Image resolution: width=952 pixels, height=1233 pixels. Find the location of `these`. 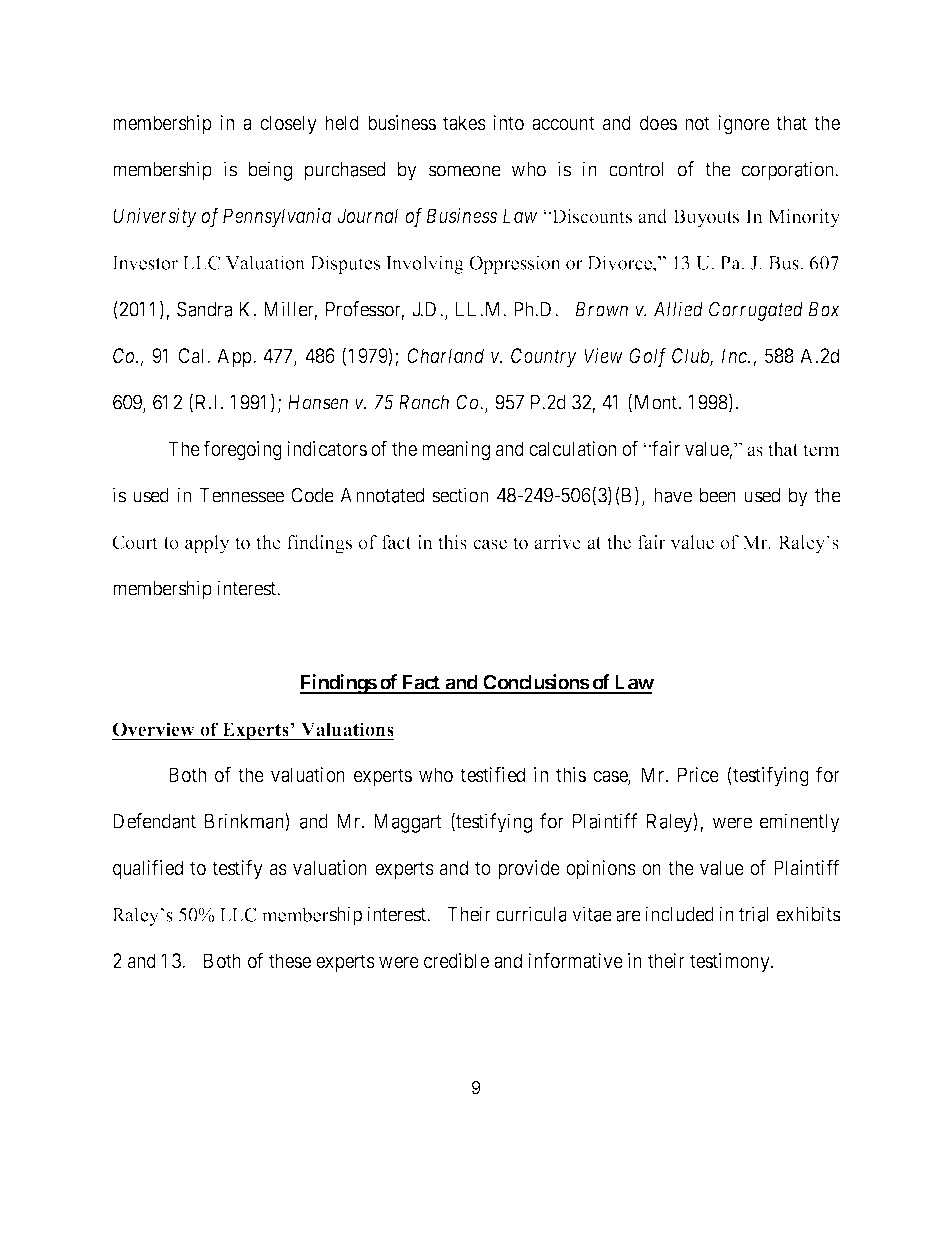

these is located at coordinates (290, 960).
